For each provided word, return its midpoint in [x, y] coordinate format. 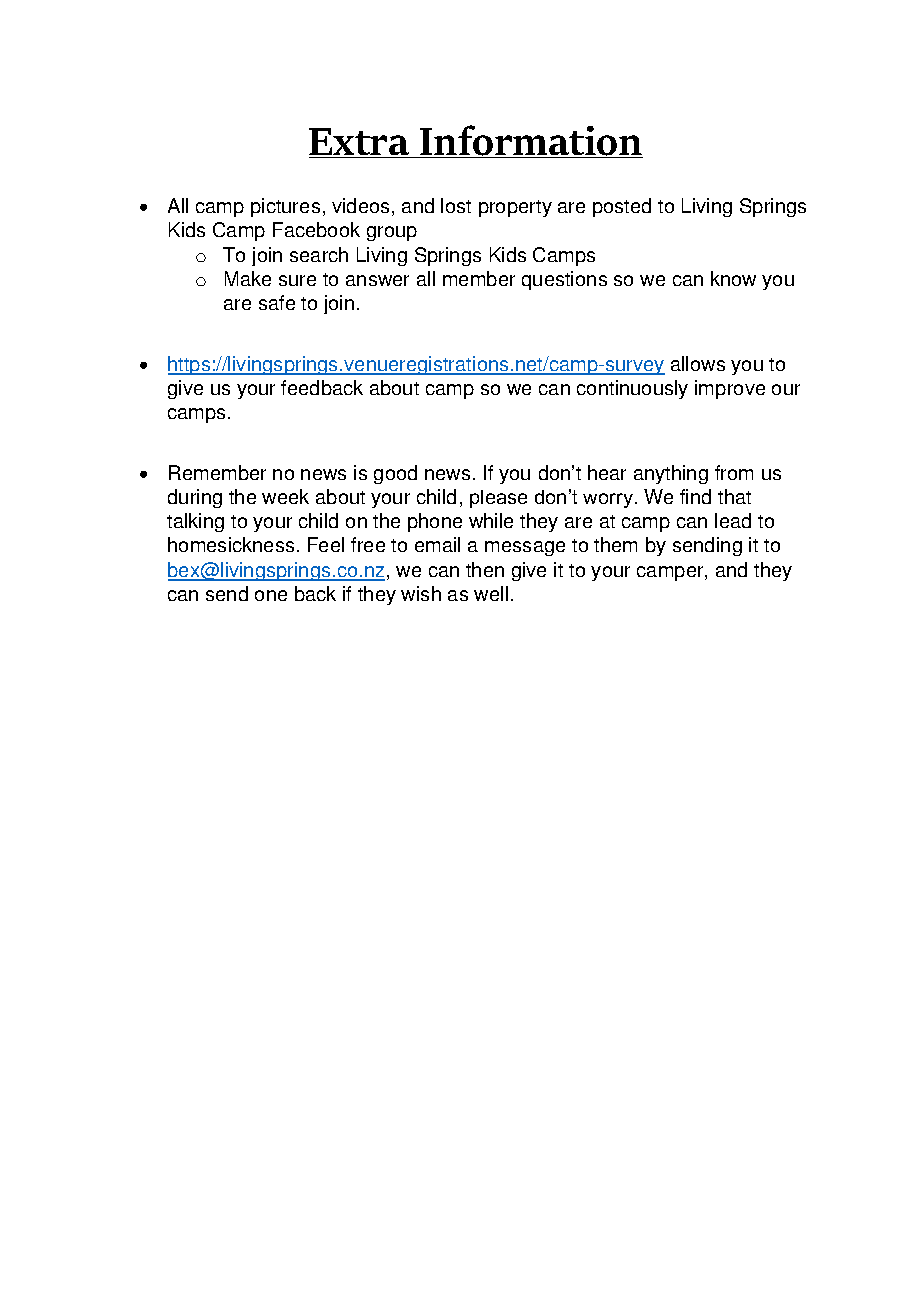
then [485, 569]
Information [530, 141]
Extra [360, 143]
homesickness [231, 544]
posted [622, 207]
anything [671, 474]
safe [277, 302]
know [733, 278]
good [395, 474]
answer [377, 280]
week [285, 496]
